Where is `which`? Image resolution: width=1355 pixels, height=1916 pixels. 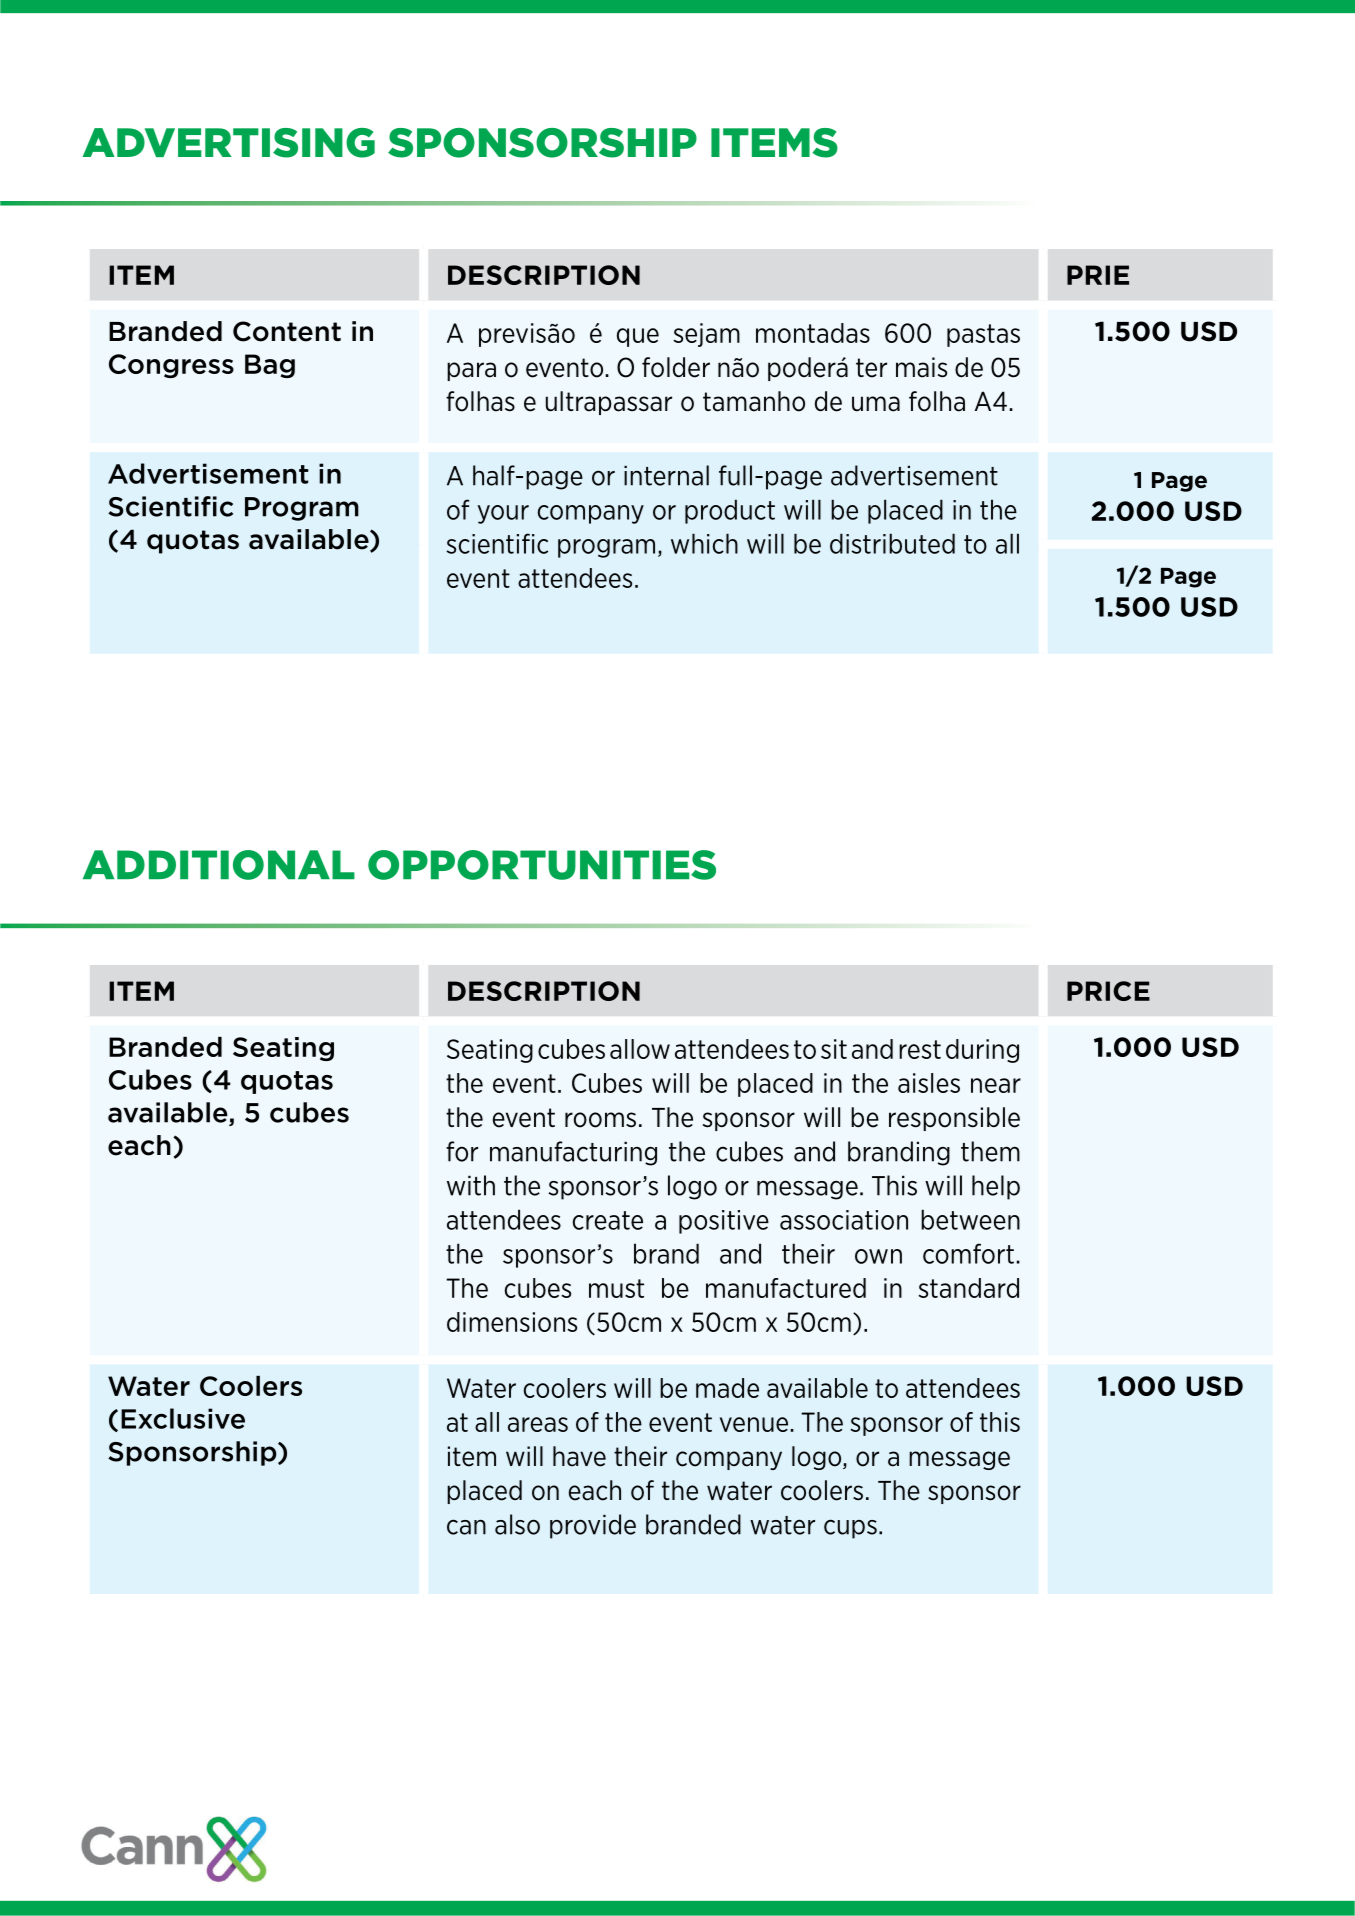 which is located at coordinates (704, 543).
